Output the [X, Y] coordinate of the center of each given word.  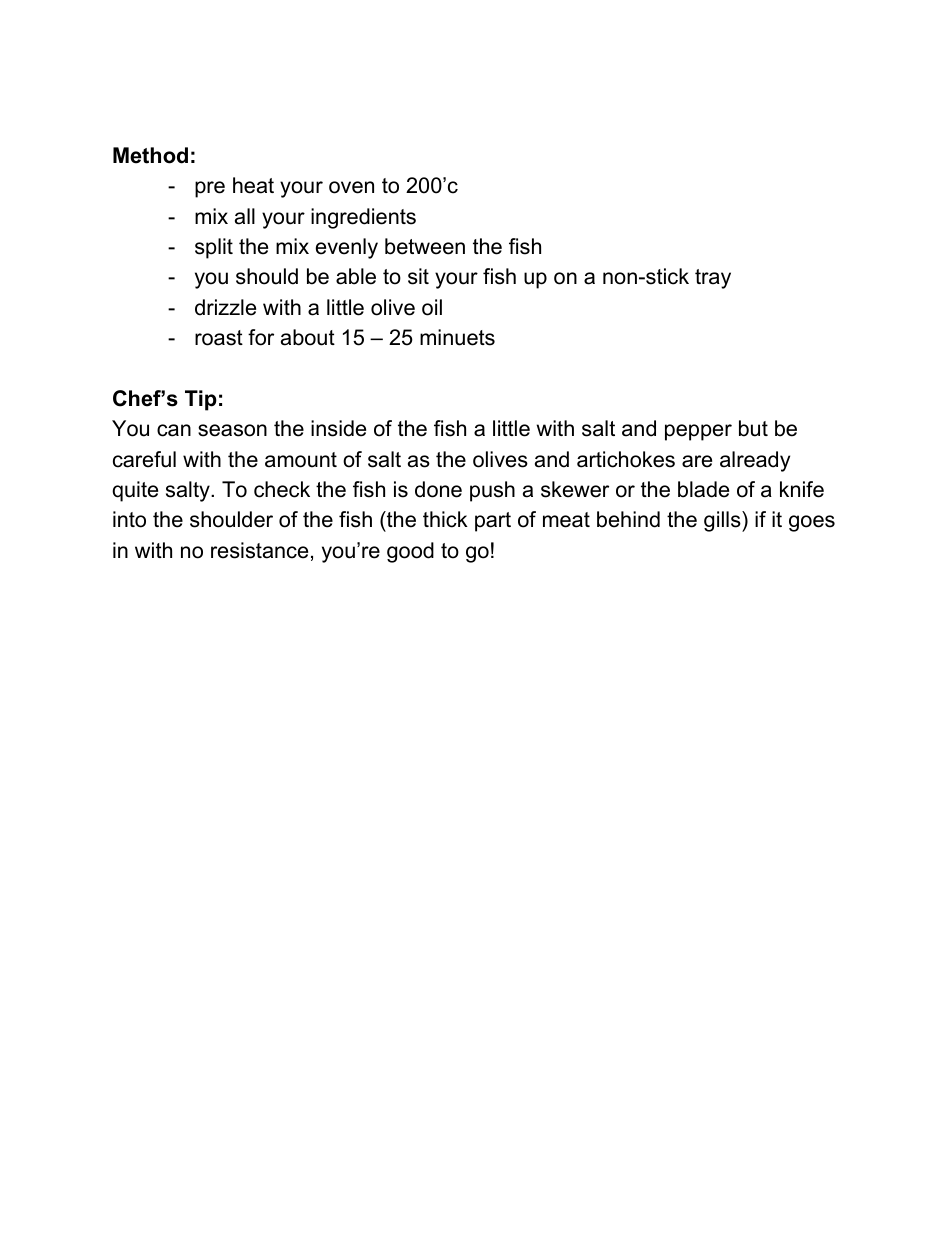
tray [713, 279]
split [214, 248]
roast [219, 338]
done [438, 489]
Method [150, 155]
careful [144, 459]
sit [418, 276]
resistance [259, 550]
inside [338, 428]
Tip [201, 400]
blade [703, 489]
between [425, 246]
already [755, 461]
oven [351, 187]
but [753, 428]
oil [432, 307]
